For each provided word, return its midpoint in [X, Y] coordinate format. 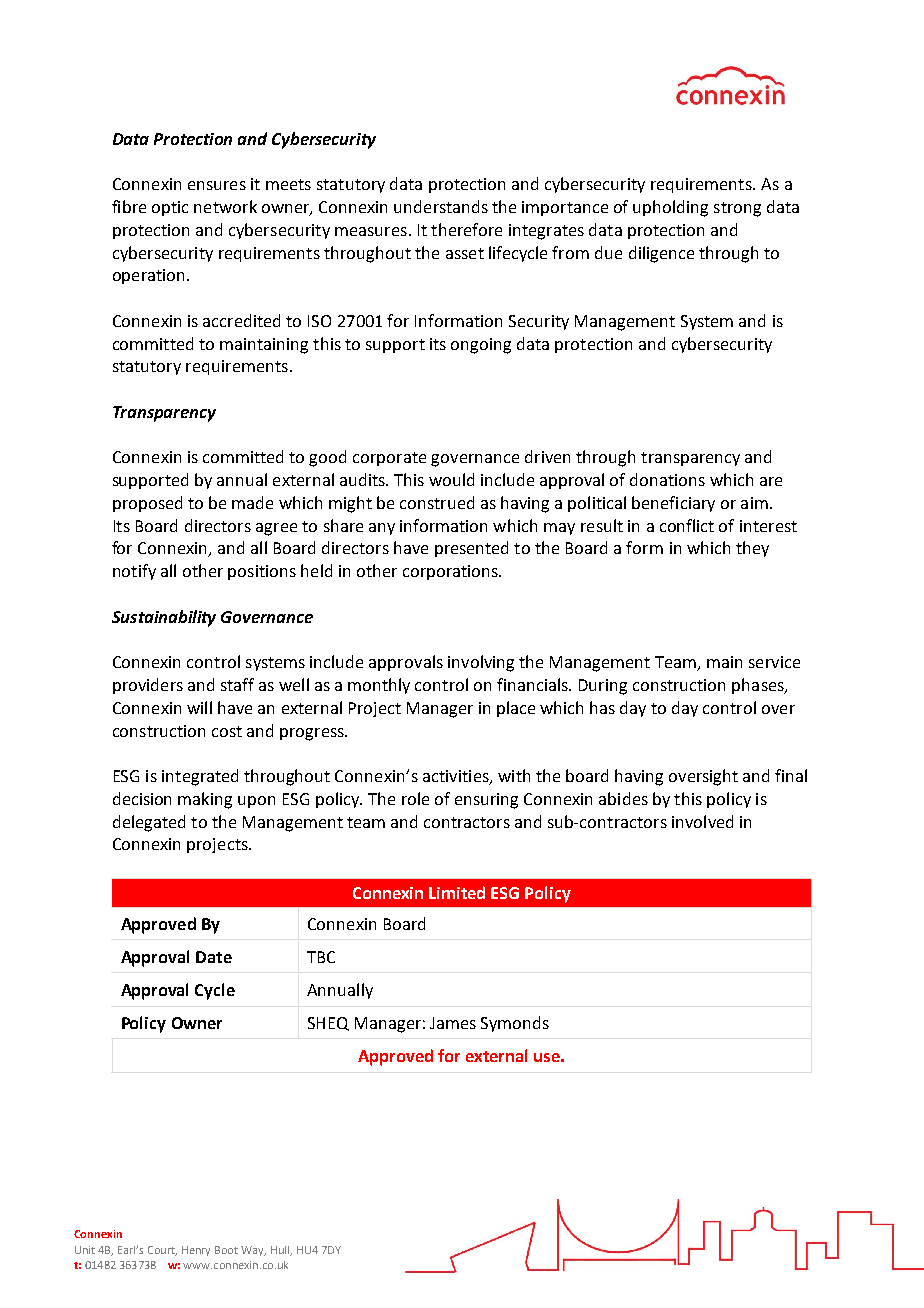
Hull [281, 1251]
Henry [196, 1251]
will [199, 707]
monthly [379, 686]
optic [170, 208]
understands [441, 206]
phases [759, 686]
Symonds [515, 1024]
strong [737, 209]
